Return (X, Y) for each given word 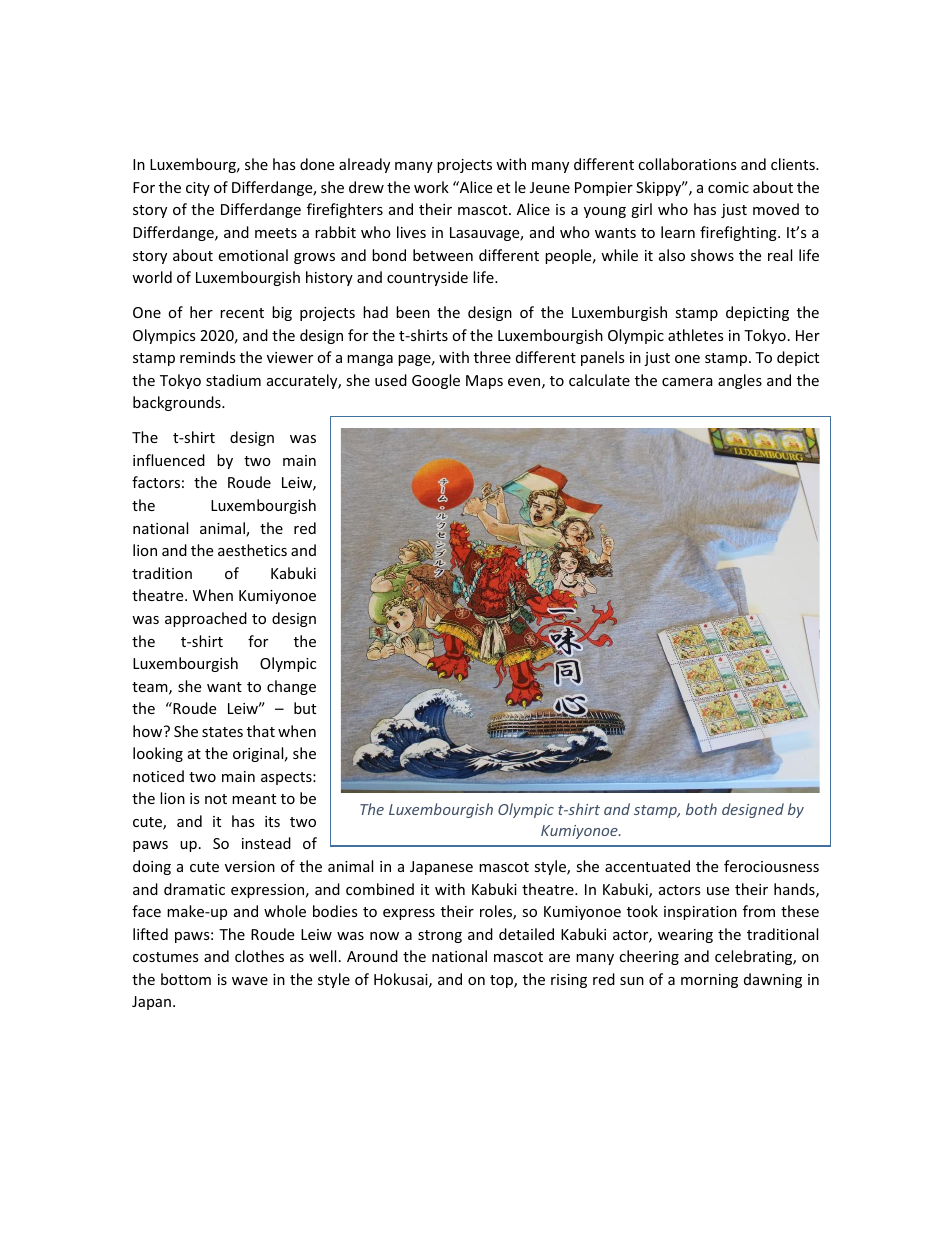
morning (709, 981)
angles (740, 381)
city (198, 189)
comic (728, 187)
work (431, 187)
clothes (259, 956)
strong (440, 936)
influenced (169, 460)
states (222, 732)
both (701, 809)
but (305, 708)
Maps (484, 382)
